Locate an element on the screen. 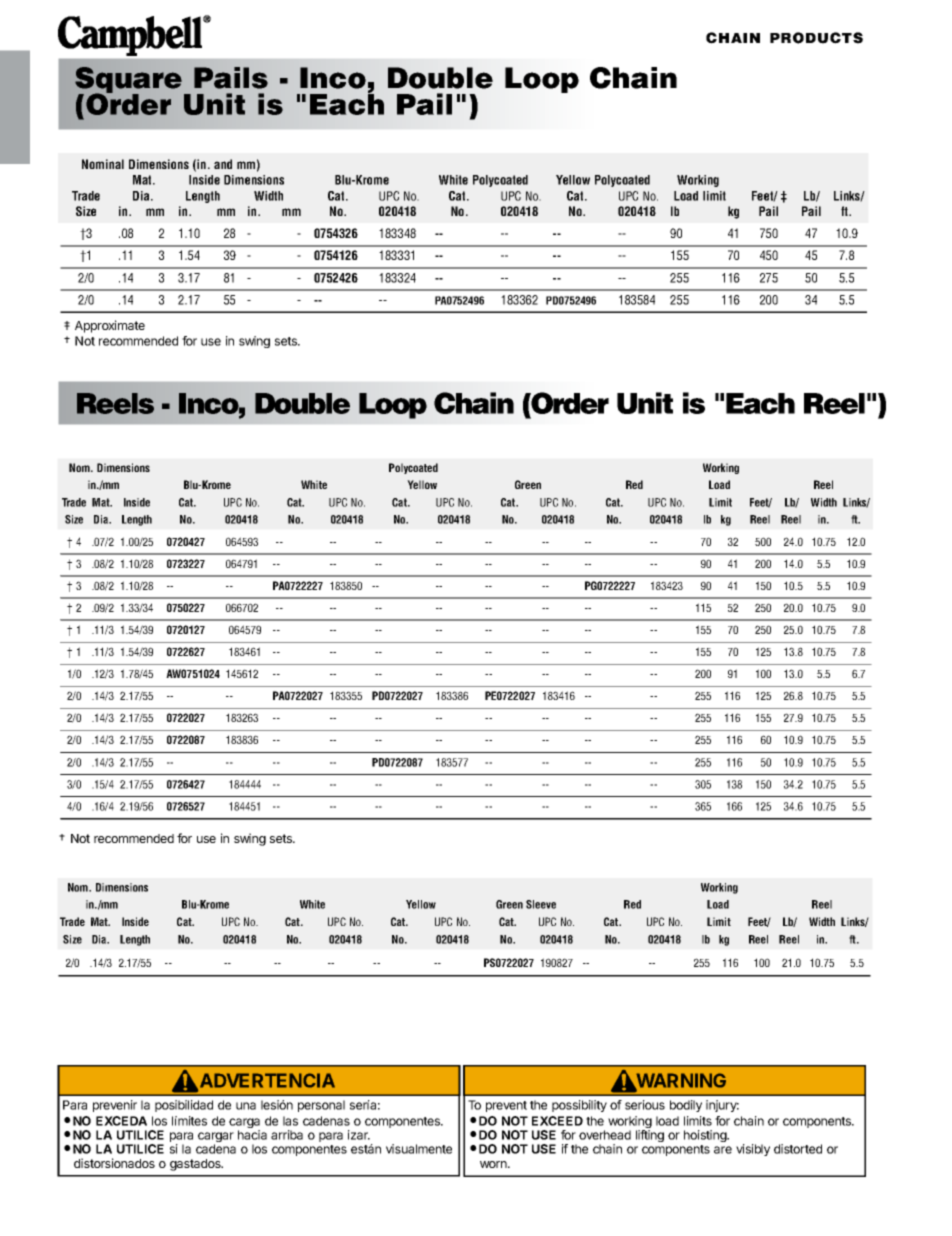 The image size is (952, 1236). Nominal is located at coordinates (103, 164).
